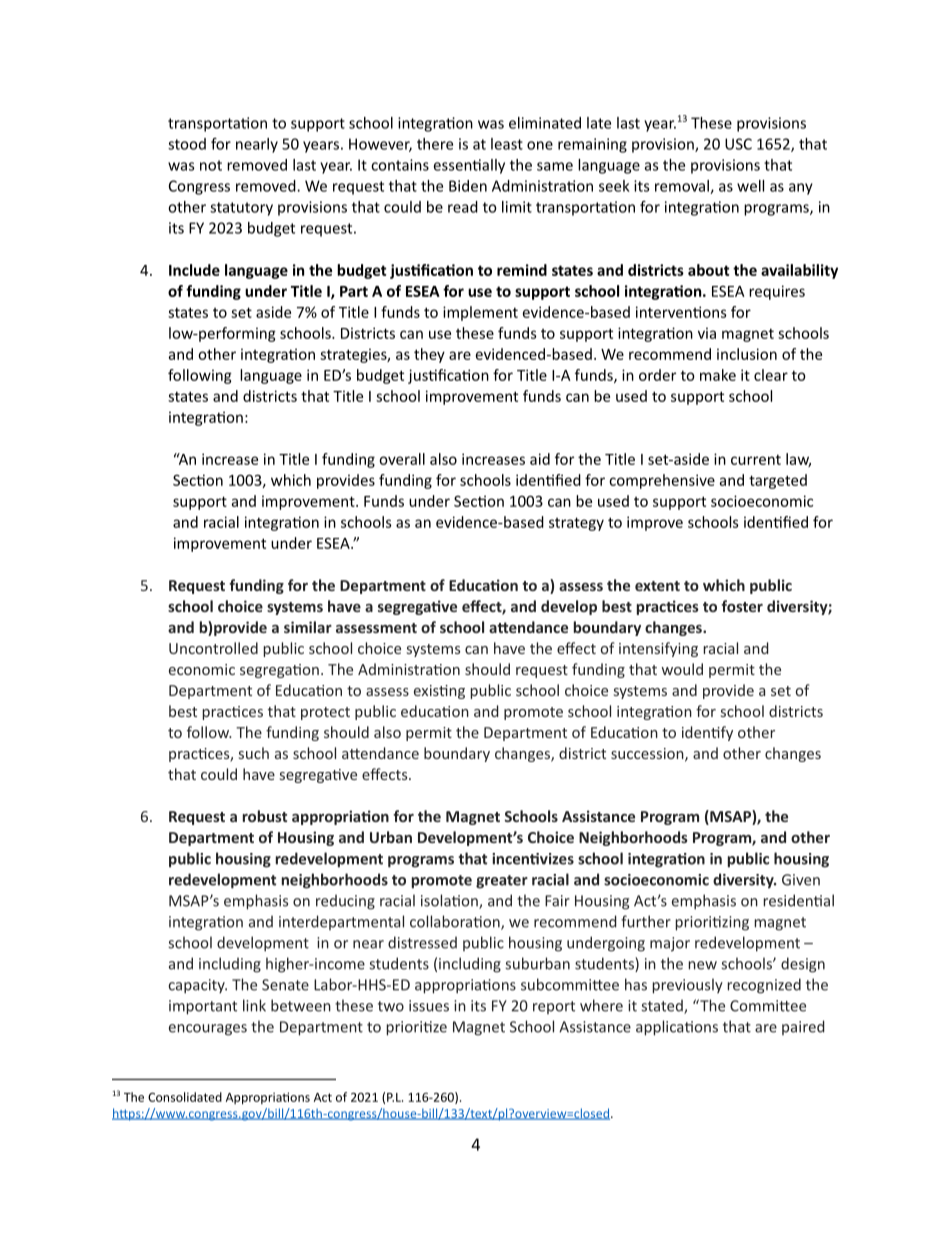 The width and height of the image is (952, 1233). What do you see at coordinates (502, 882) in the image?
I see `greater` at bounding box center [502, 882].
